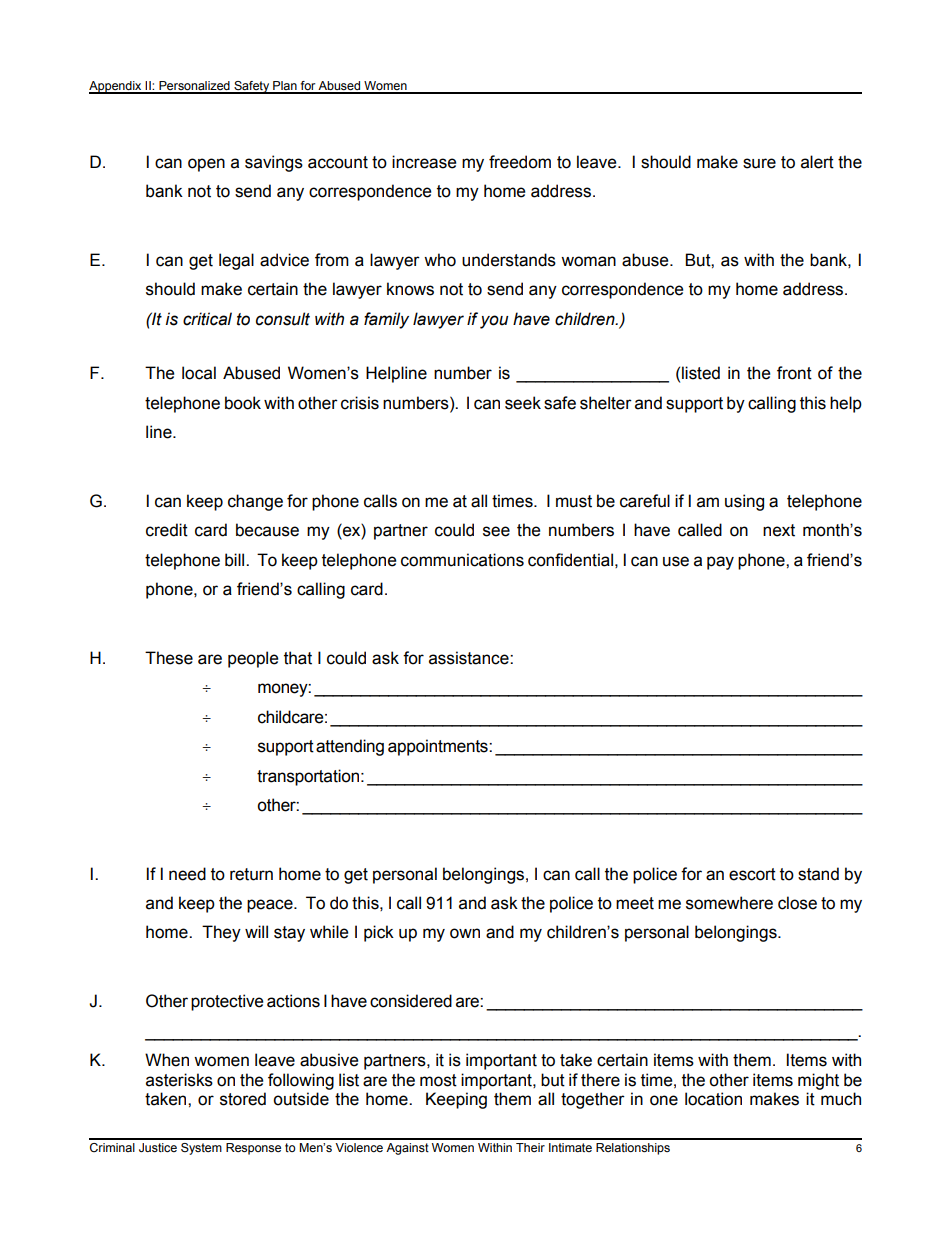  Describe the element at coordinates (169, 658) in the screenshot. I see `These` at that location.
